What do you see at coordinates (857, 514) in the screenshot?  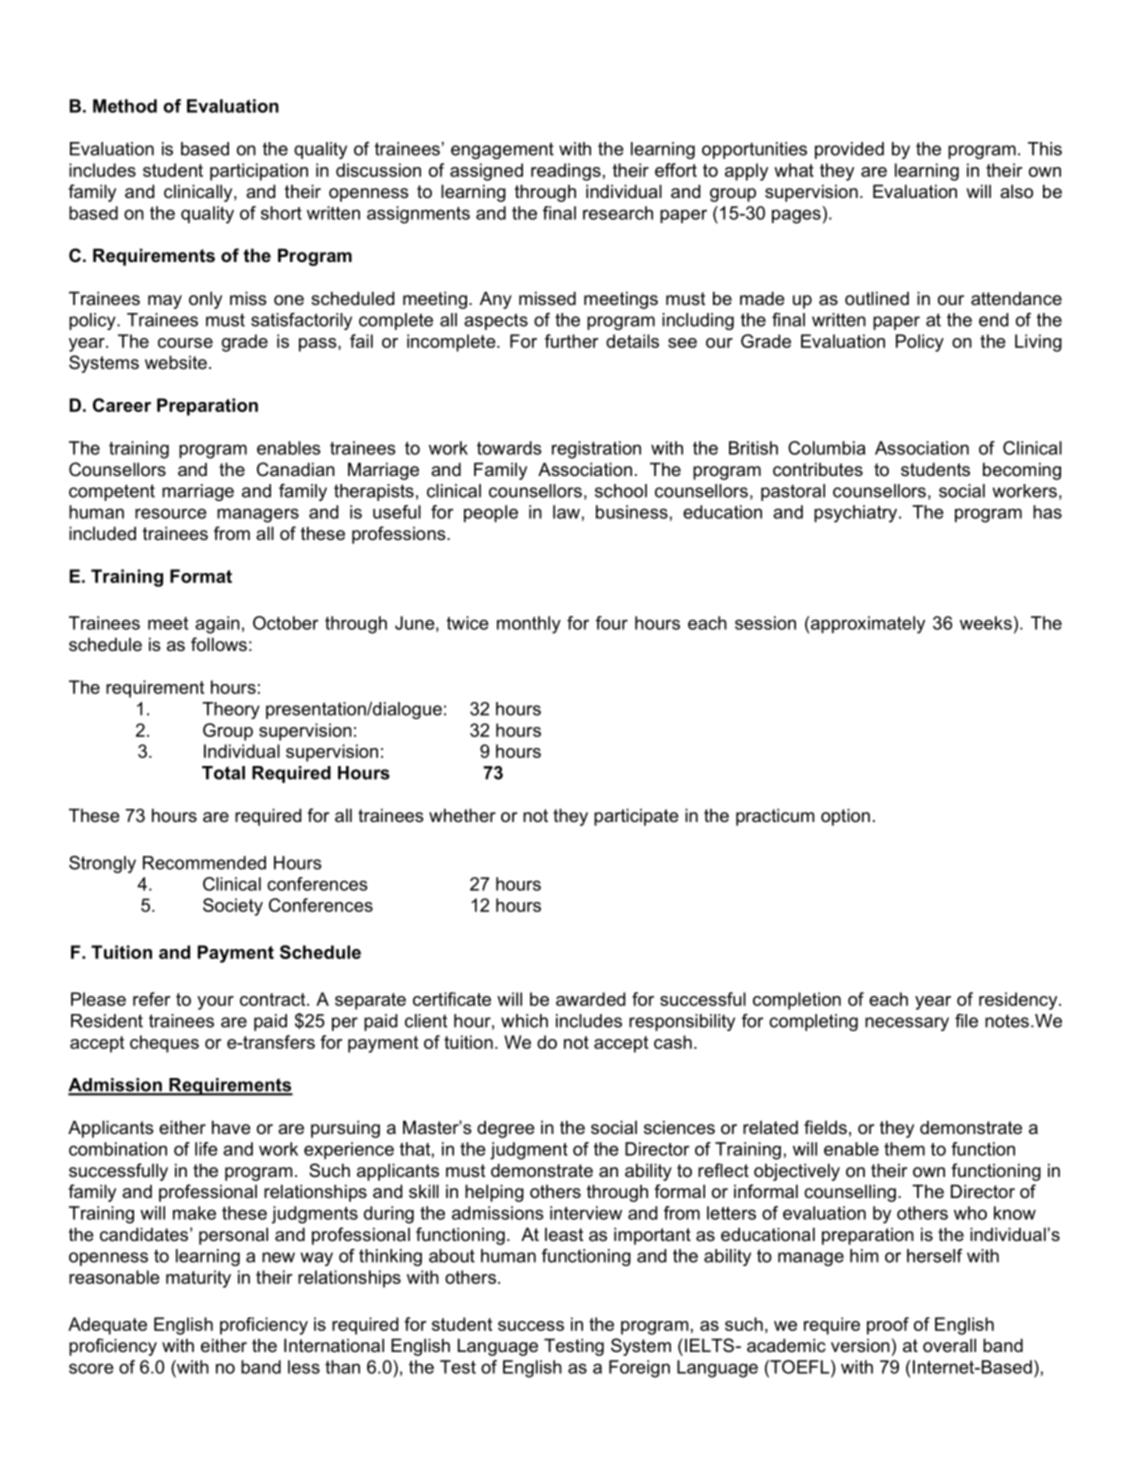 I see `psychiatry` at bounding box center [857, 514].
